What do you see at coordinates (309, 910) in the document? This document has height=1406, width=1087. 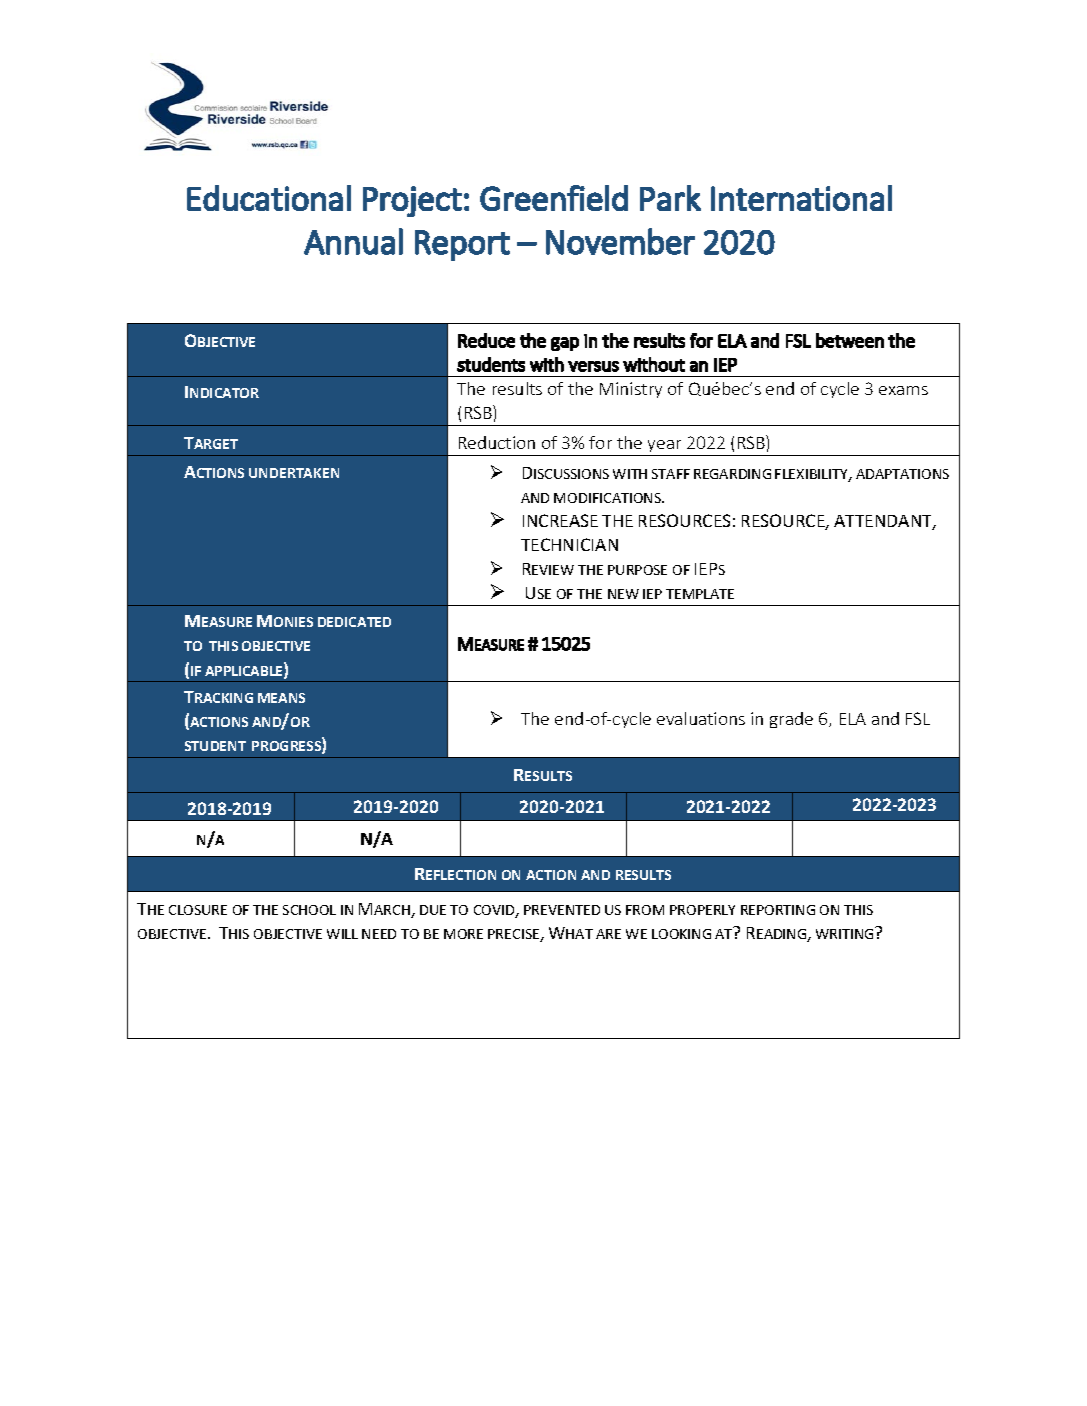 I see `SCHOOL` at bounding box center [309, 910].
